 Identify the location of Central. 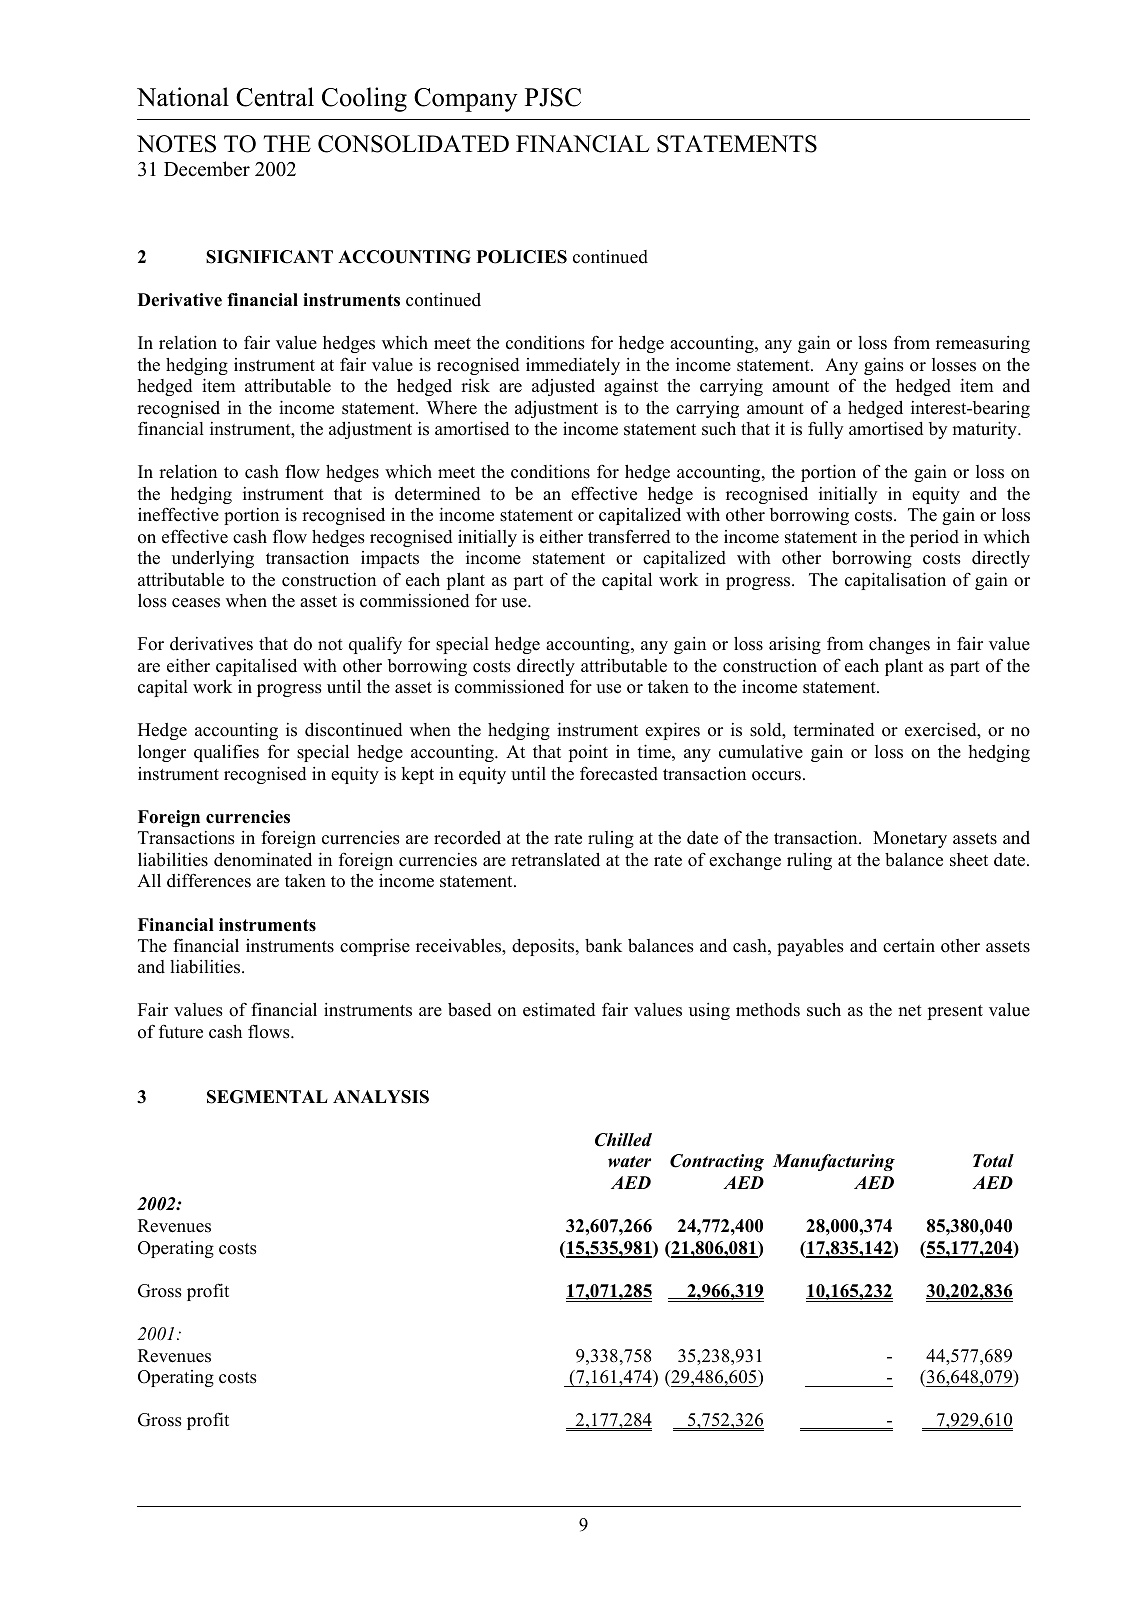
(275, 97).
